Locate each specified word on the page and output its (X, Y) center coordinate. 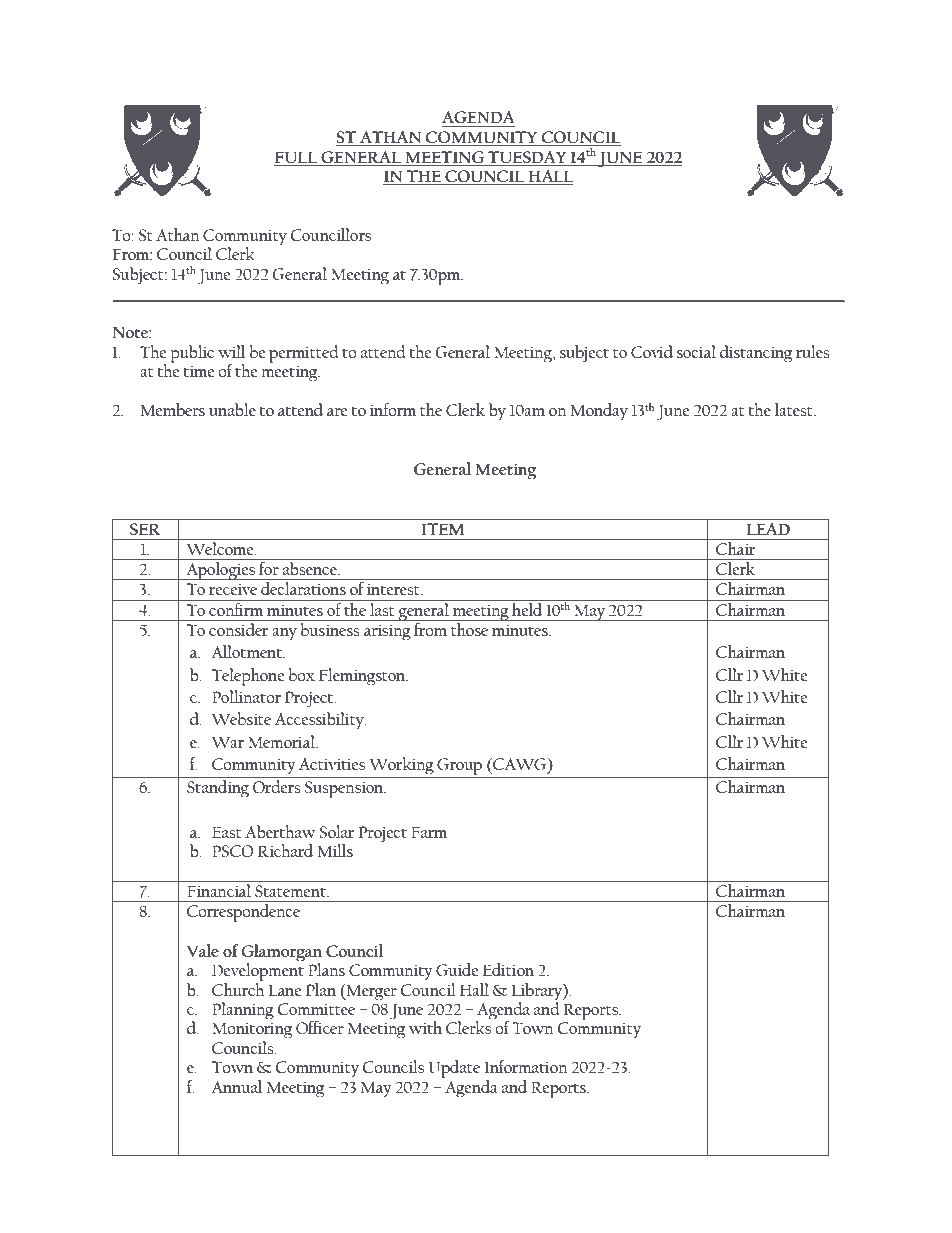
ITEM (443, 529)
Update (454, 1069)
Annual (237, 1086)
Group (459, 766)
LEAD (768, 529)
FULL (296, 157)
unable (232, 409)
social (696, 351)
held (527, 608)
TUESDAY (527, 157)
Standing (218, 789)
